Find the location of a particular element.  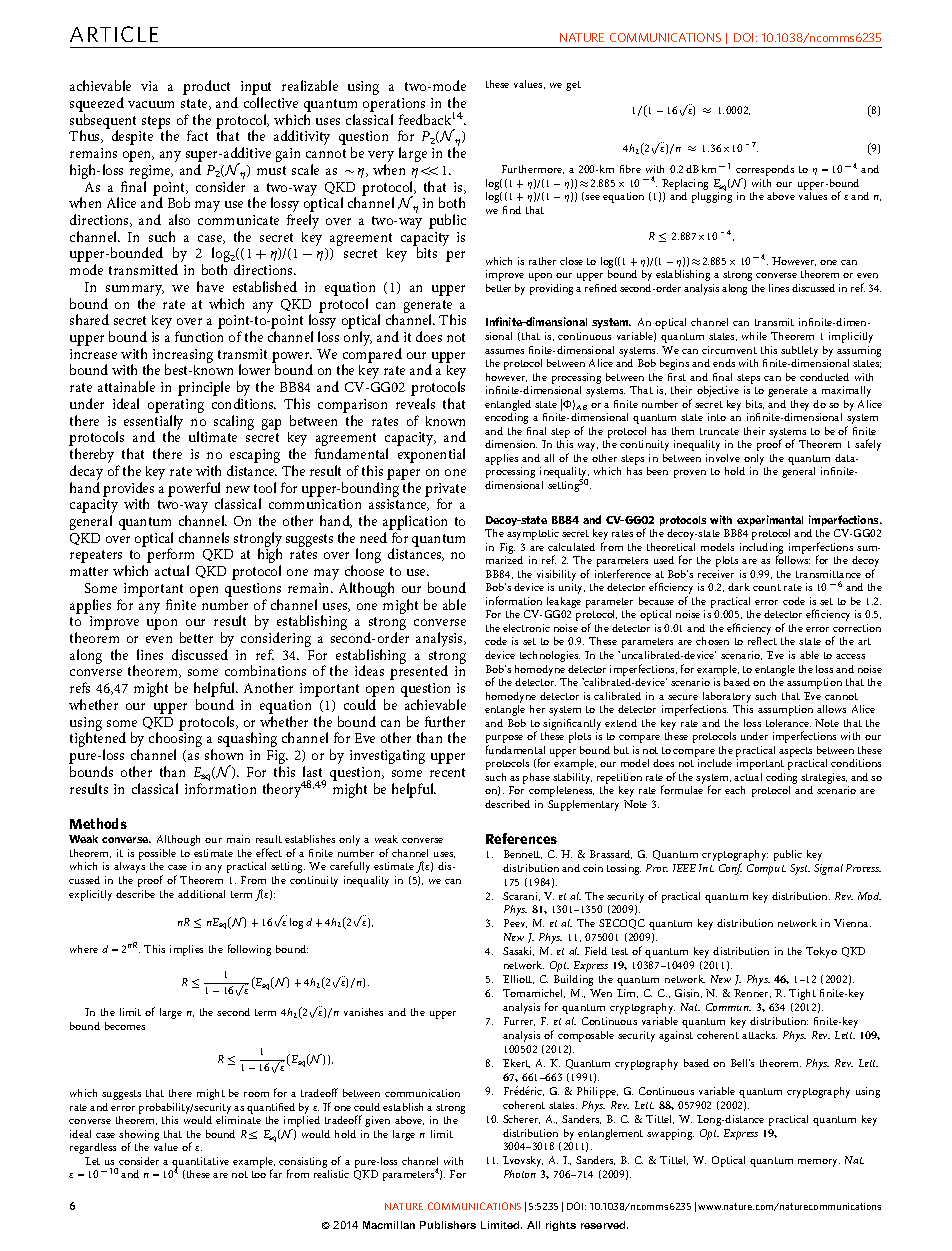

quantitative is located at coordinates (200, 1164).
